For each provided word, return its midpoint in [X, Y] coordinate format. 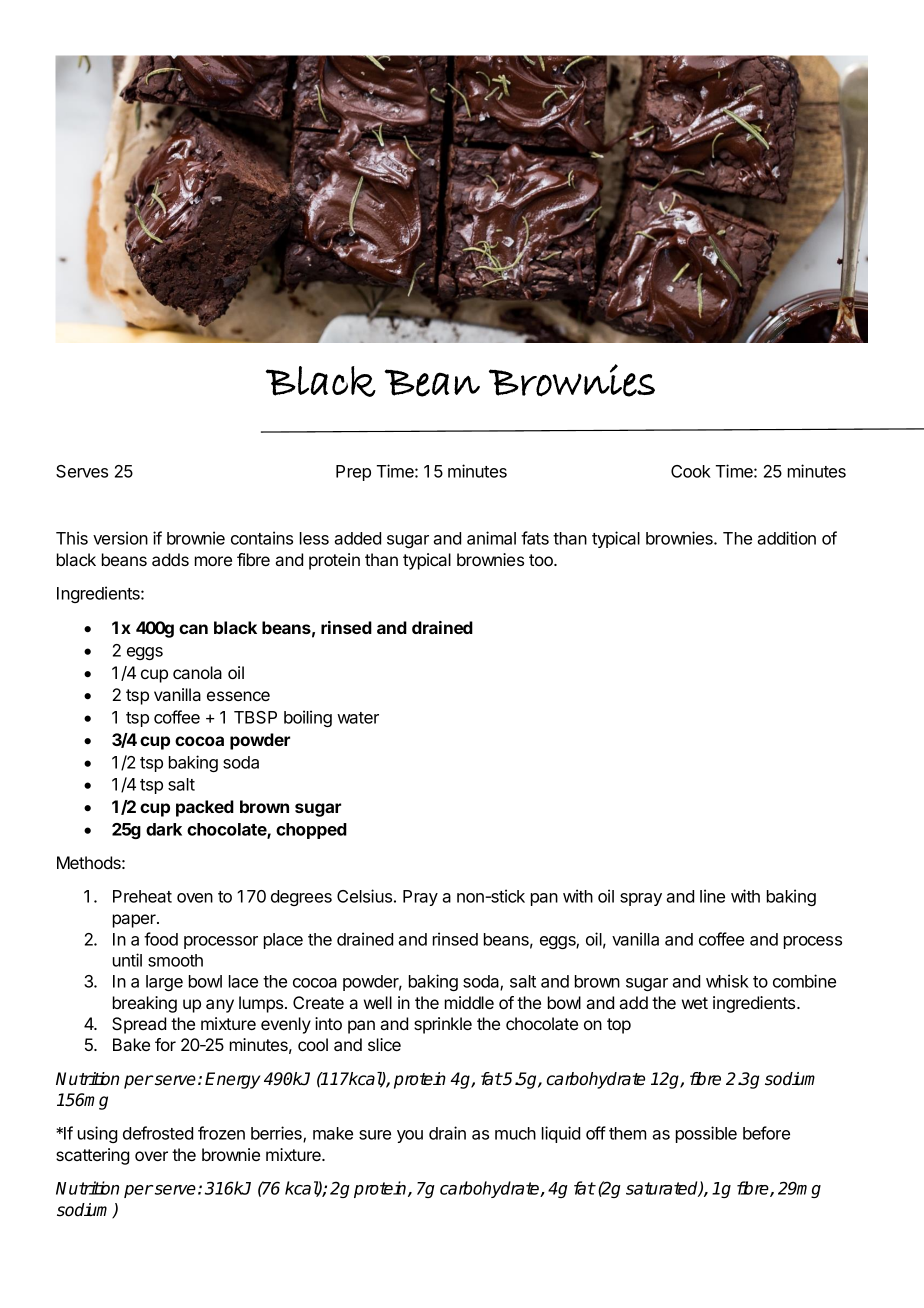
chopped [311, 831]
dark [164, 829]
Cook [691, 471]
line [712, 896]
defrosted [158, 1133]
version [120, 538]
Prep [353, 473]
